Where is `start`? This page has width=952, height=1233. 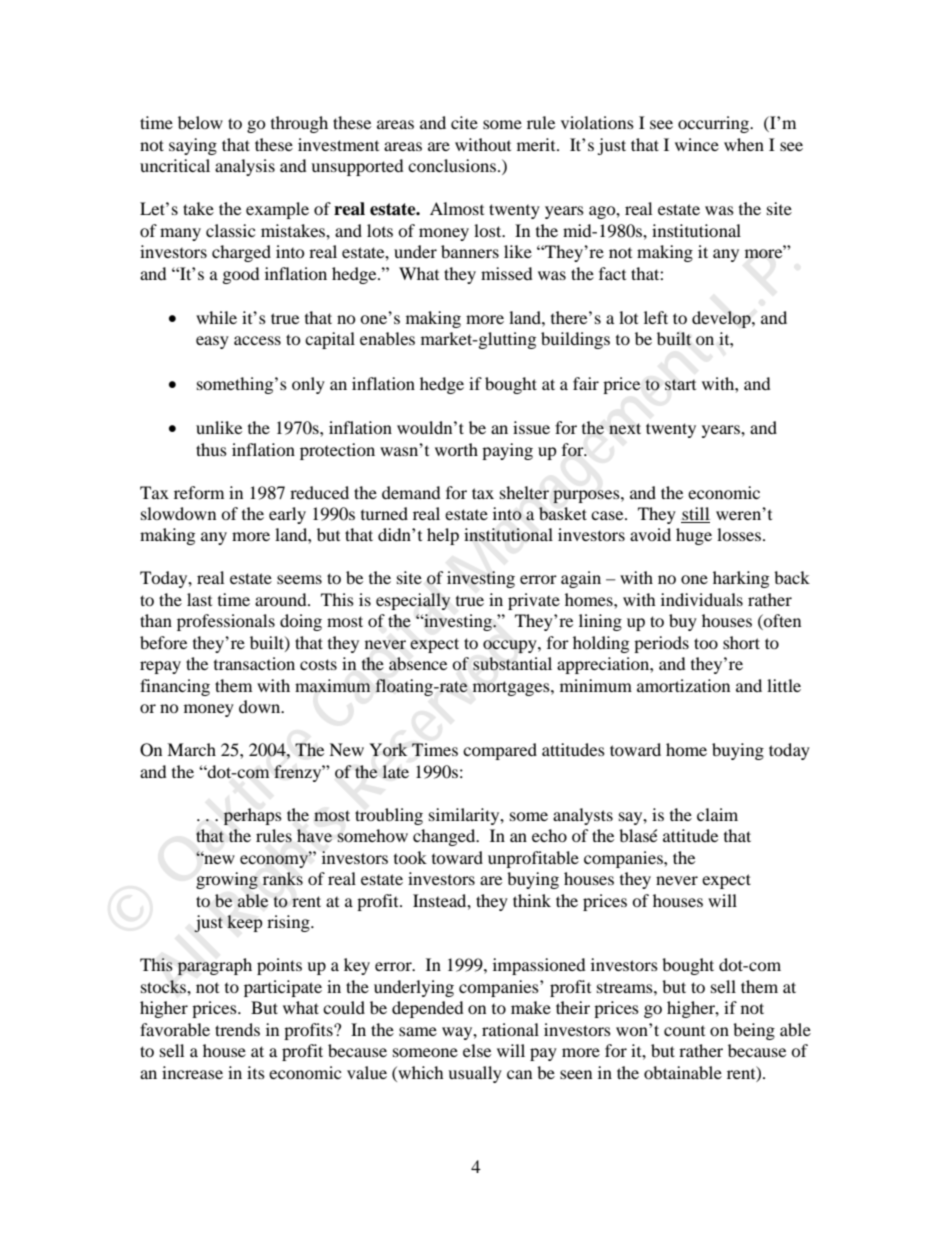
start is located at coordinates (680, 385).
